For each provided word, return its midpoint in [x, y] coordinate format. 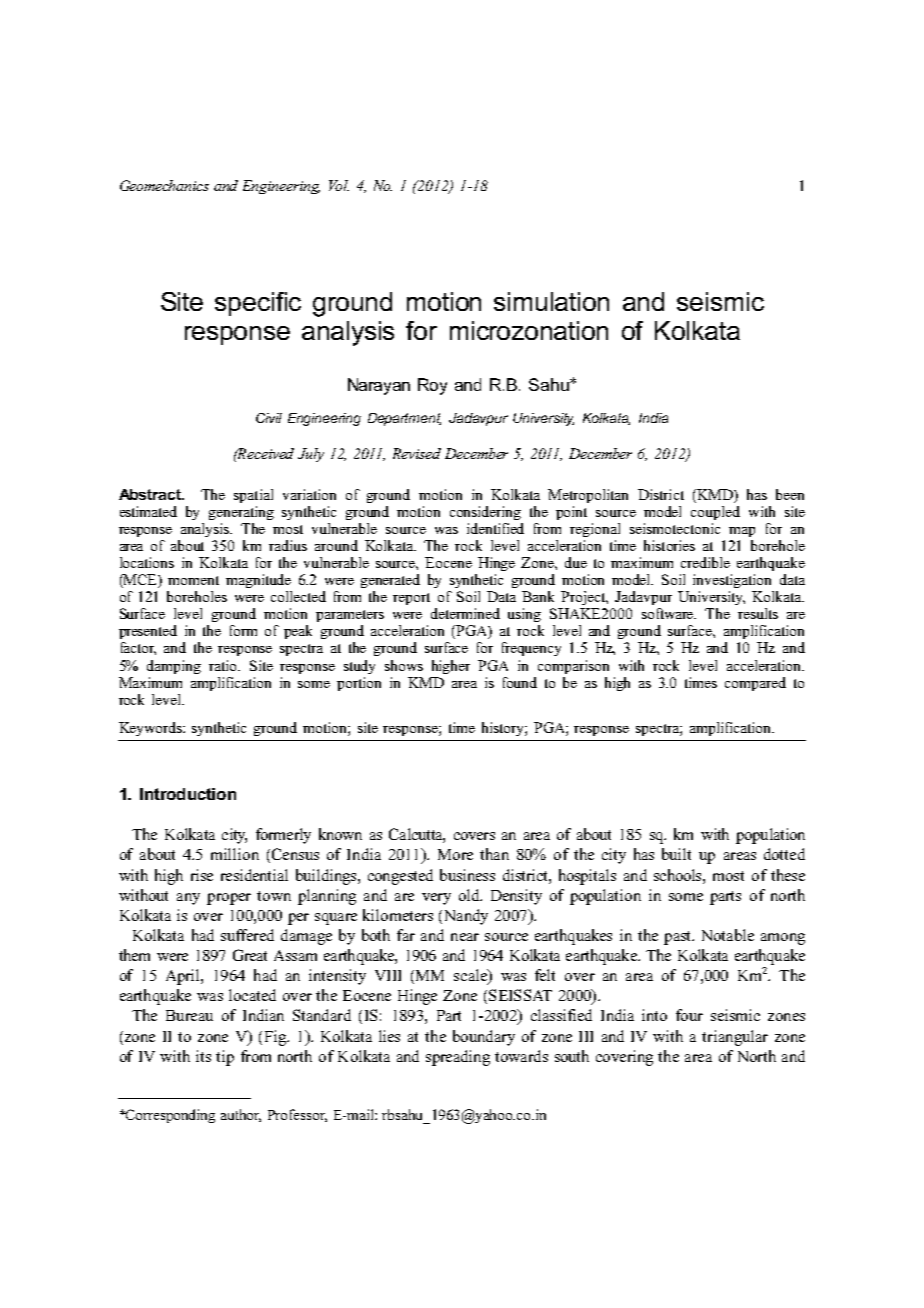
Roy [432, 386]
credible [705, 562]
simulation [551, 301]
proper [229, 899]
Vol [339, 185]
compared [755, 684]
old [470, 895]
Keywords [151, 729]
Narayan [379, 386]
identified [495, 528]
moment [193, 580]
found [520, 682]
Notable [728, 935]
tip [225, 1058]
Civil [269, 418]
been [790, 494]
